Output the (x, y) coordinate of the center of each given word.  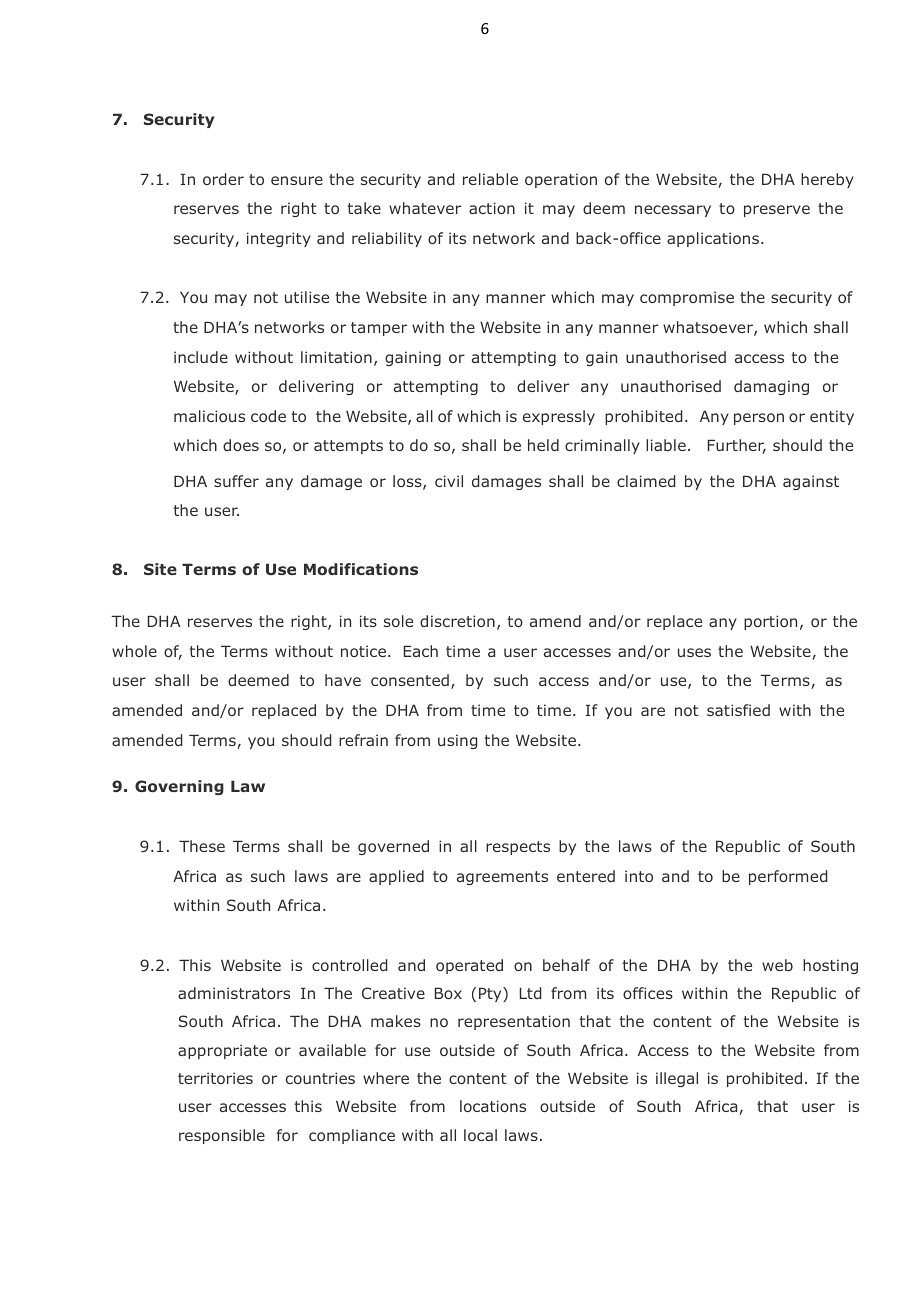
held (543, 445)
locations (493, 1106)
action (492, 208)
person (759, 419)
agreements (502, 878)
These (202, 846)
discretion (457, 621)
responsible (222, 1136)
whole (134, 651)
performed (788, 877)
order (223, 179)
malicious (209, 416)
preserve (777, 211)
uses (694, 652)
